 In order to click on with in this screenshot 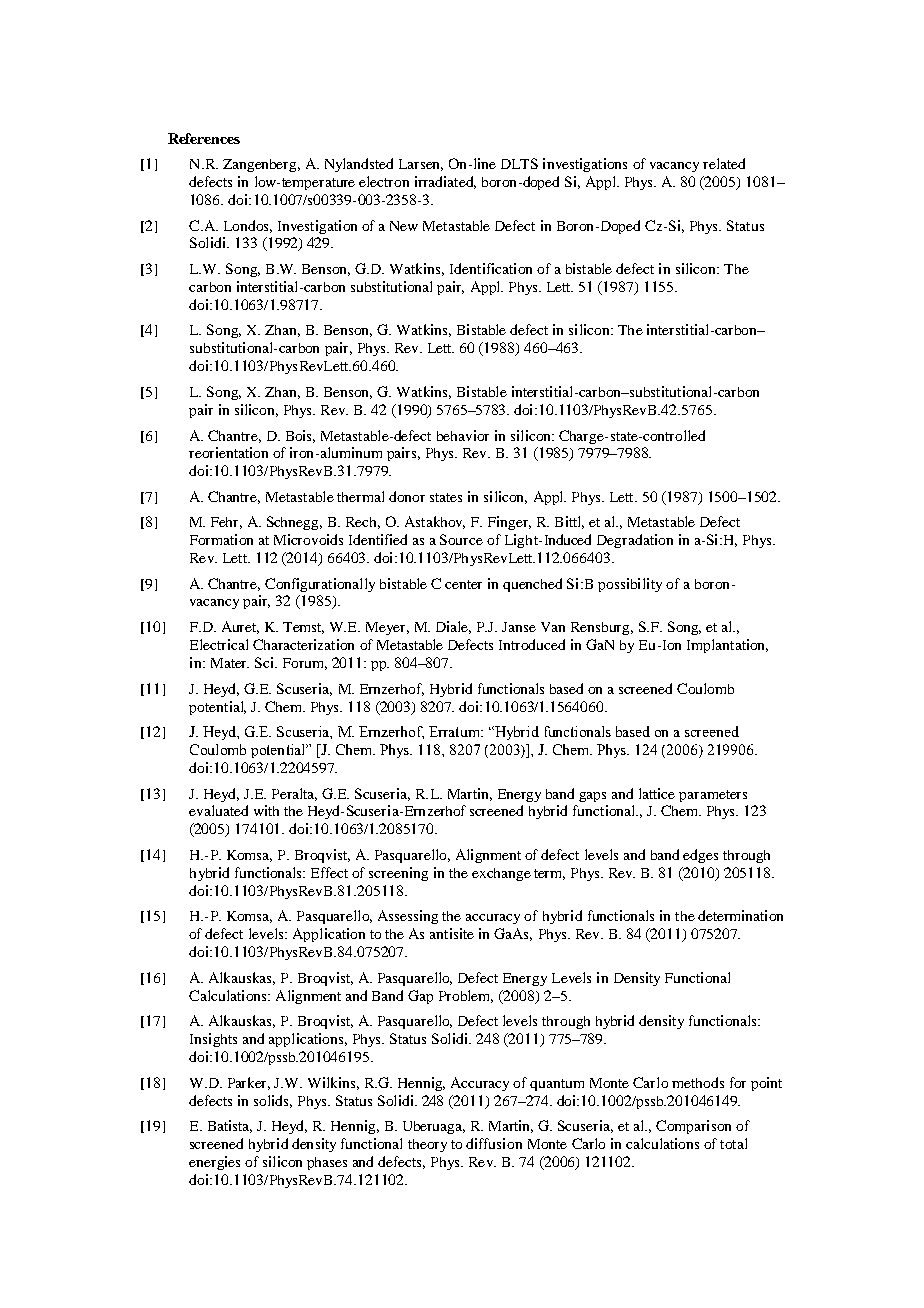, I will do `click(266, 810)`.
